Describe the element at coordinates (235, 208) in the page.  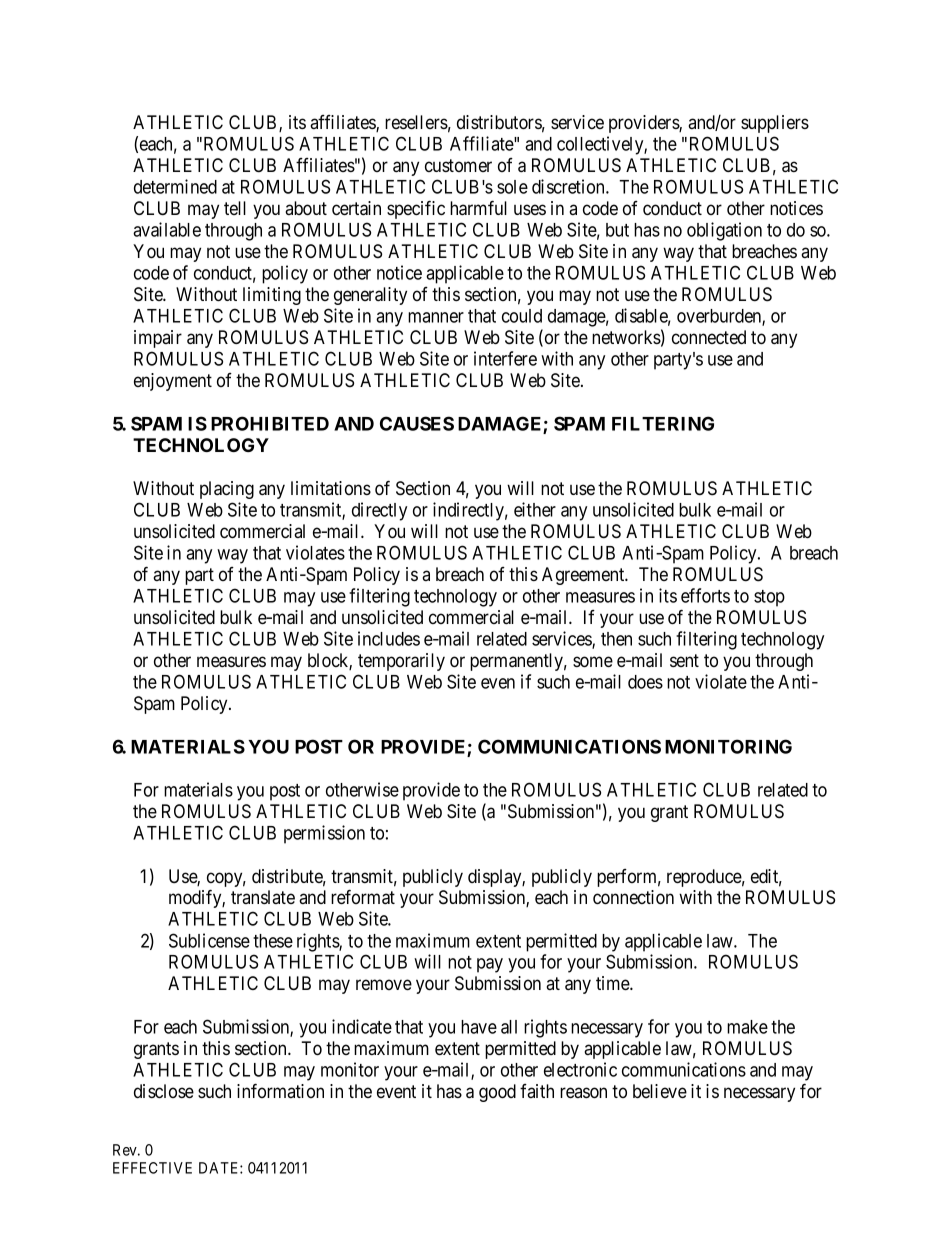
I see `tell` at that location.
